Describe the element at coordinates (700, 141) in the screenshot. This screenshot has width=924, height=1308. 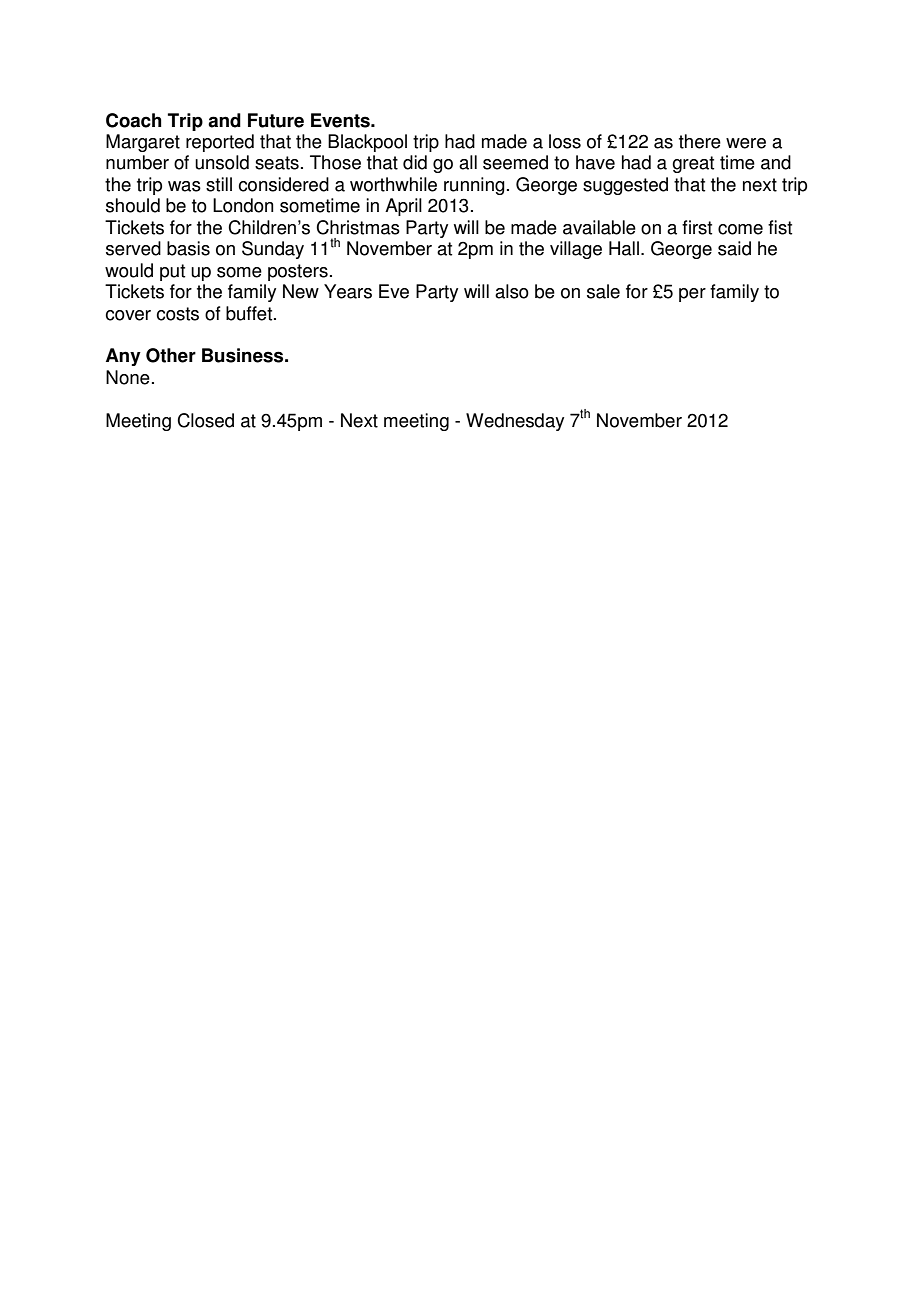
I see `there` at that location.
